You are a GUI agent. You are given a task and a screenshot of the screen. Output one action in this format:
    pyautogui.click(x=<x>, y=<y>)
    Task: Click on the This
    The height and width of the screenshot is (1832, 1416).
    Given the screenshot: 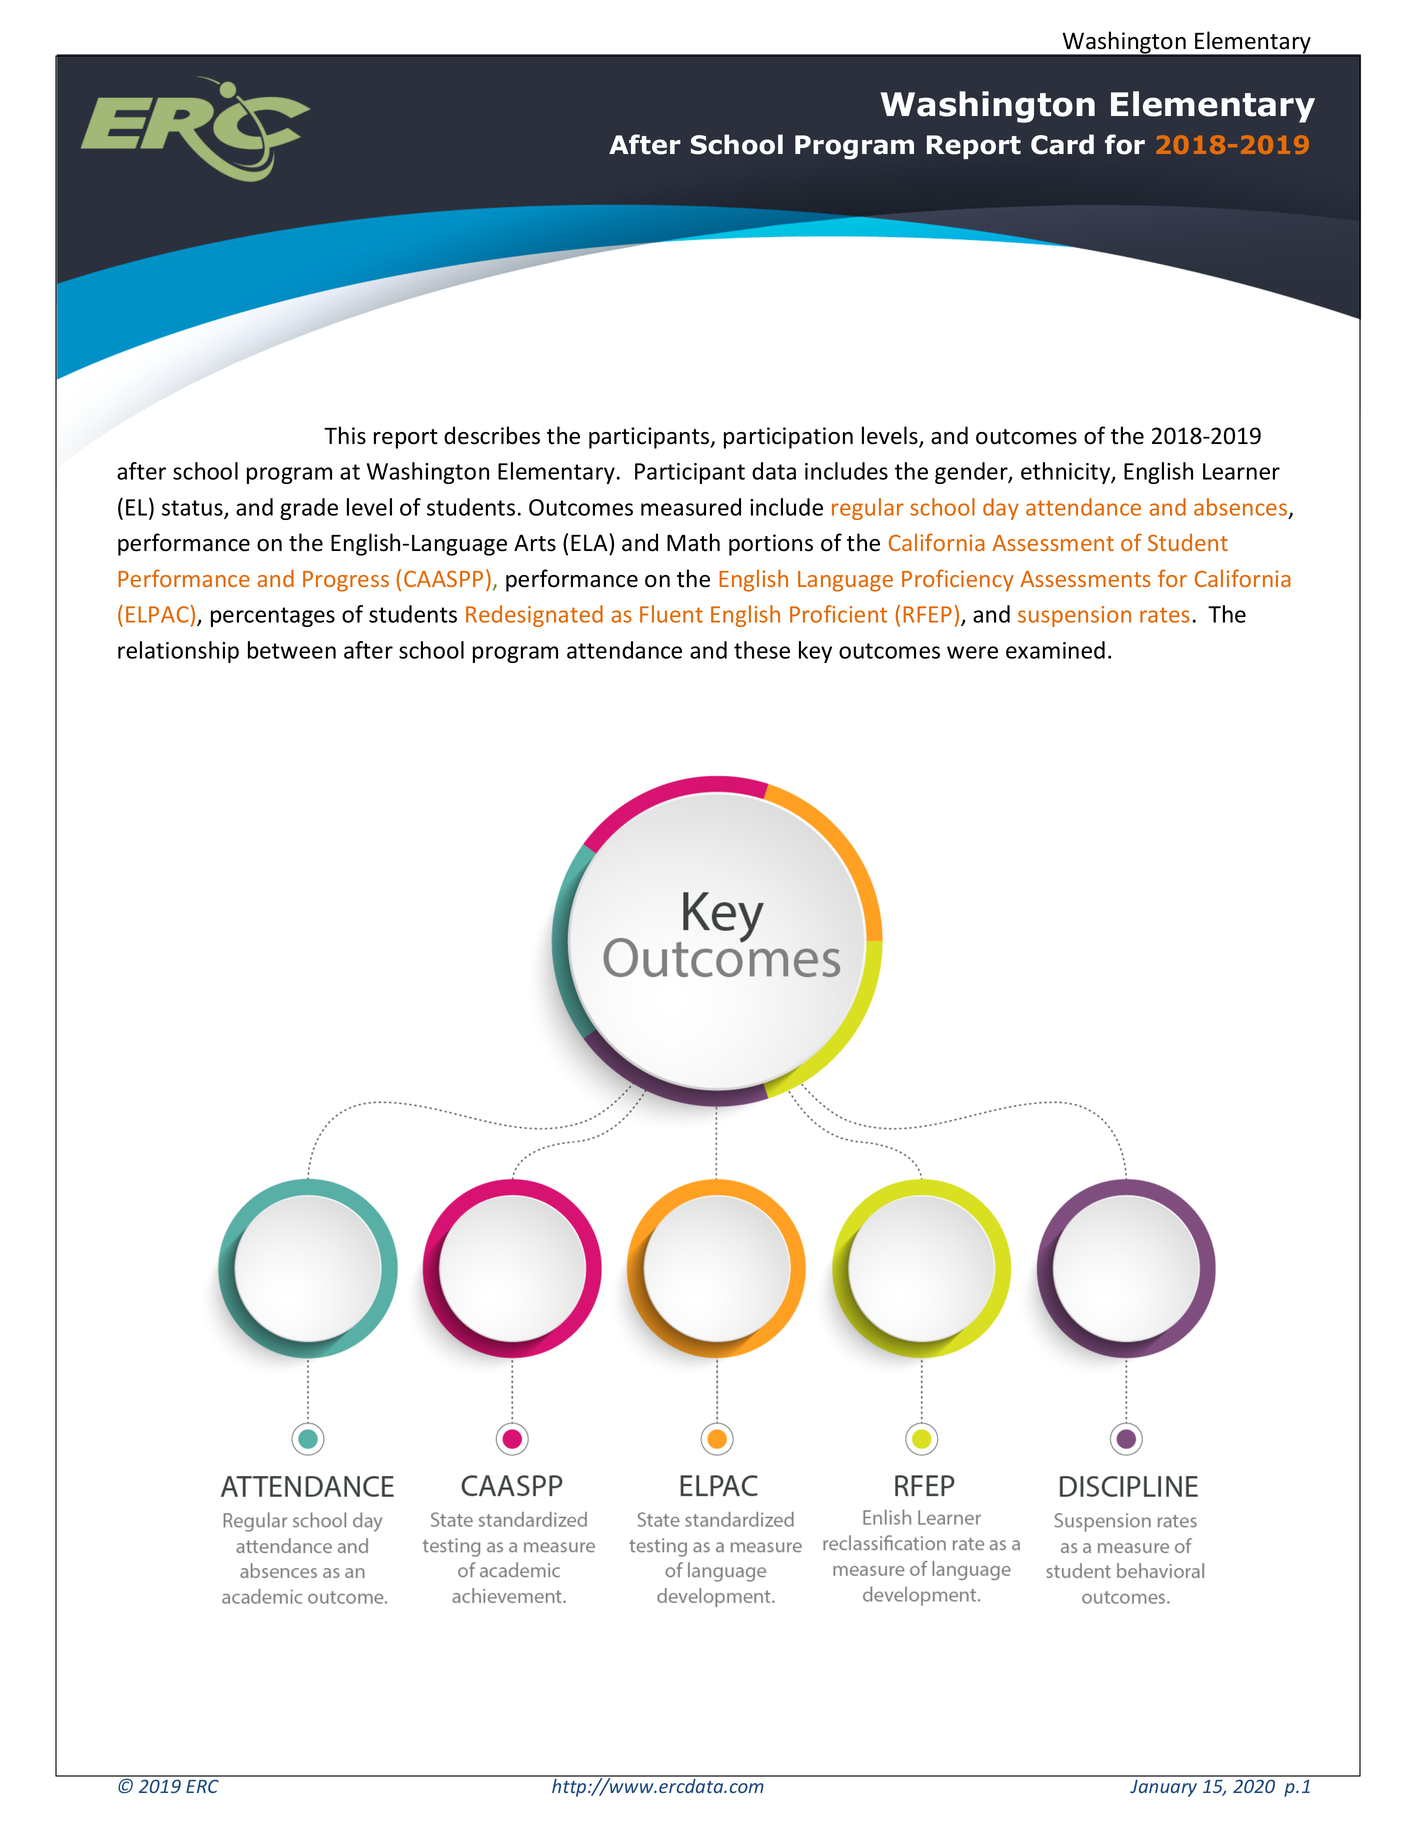 What is the action you would take?
    pyautogui.click(x=345, y=435)
